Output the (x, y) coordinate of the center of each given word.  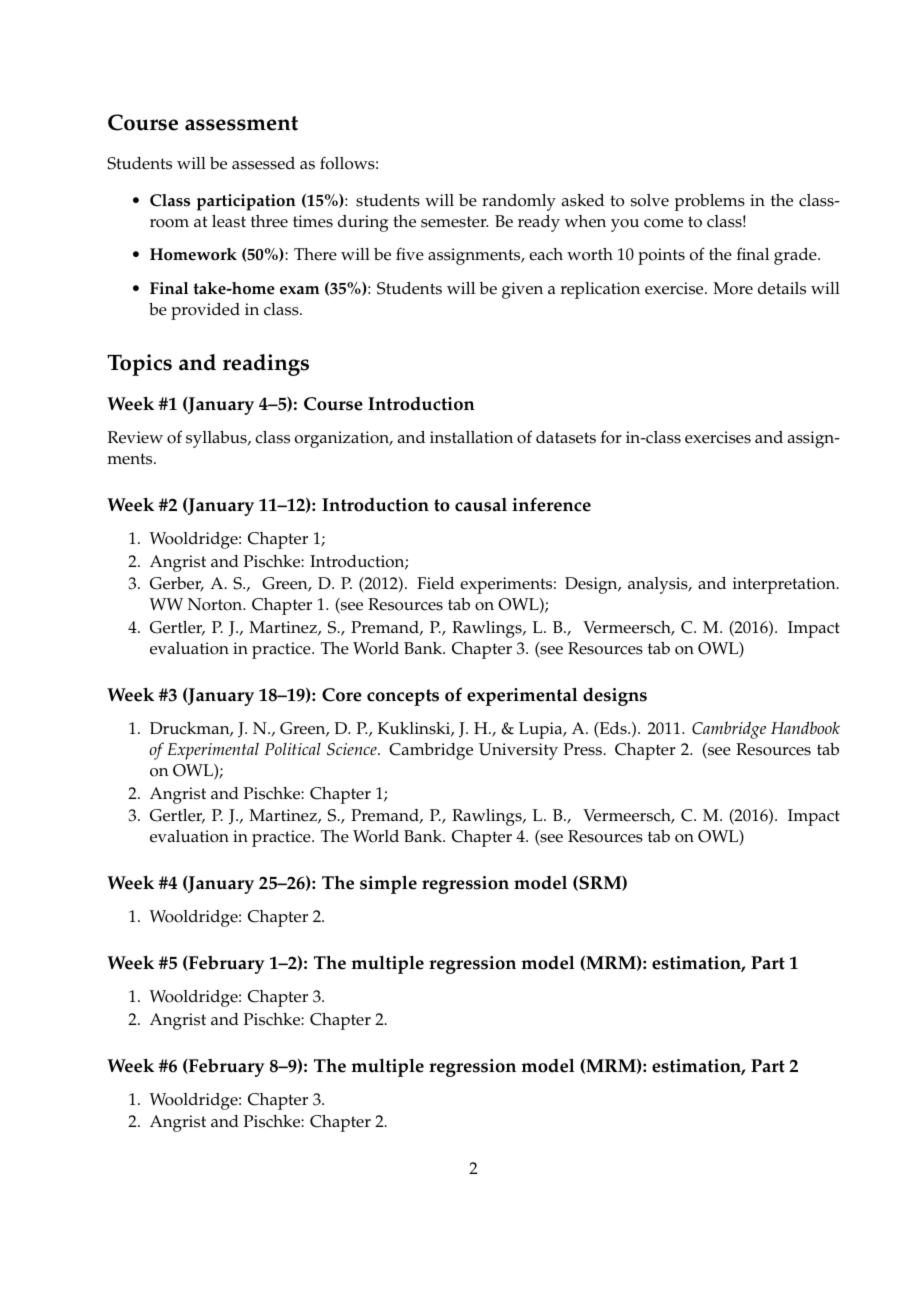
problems (710, 202)
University (518, 751)
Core (342, 695)
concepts (403, 697)
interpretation (785, 585)
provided (205, 311)
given (522, 290)
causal (481, 505)
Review (135, 437)
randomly (519, 202)
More (733, 288)
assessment (241, 123)
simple (388, 884)
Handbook (805, 727)
